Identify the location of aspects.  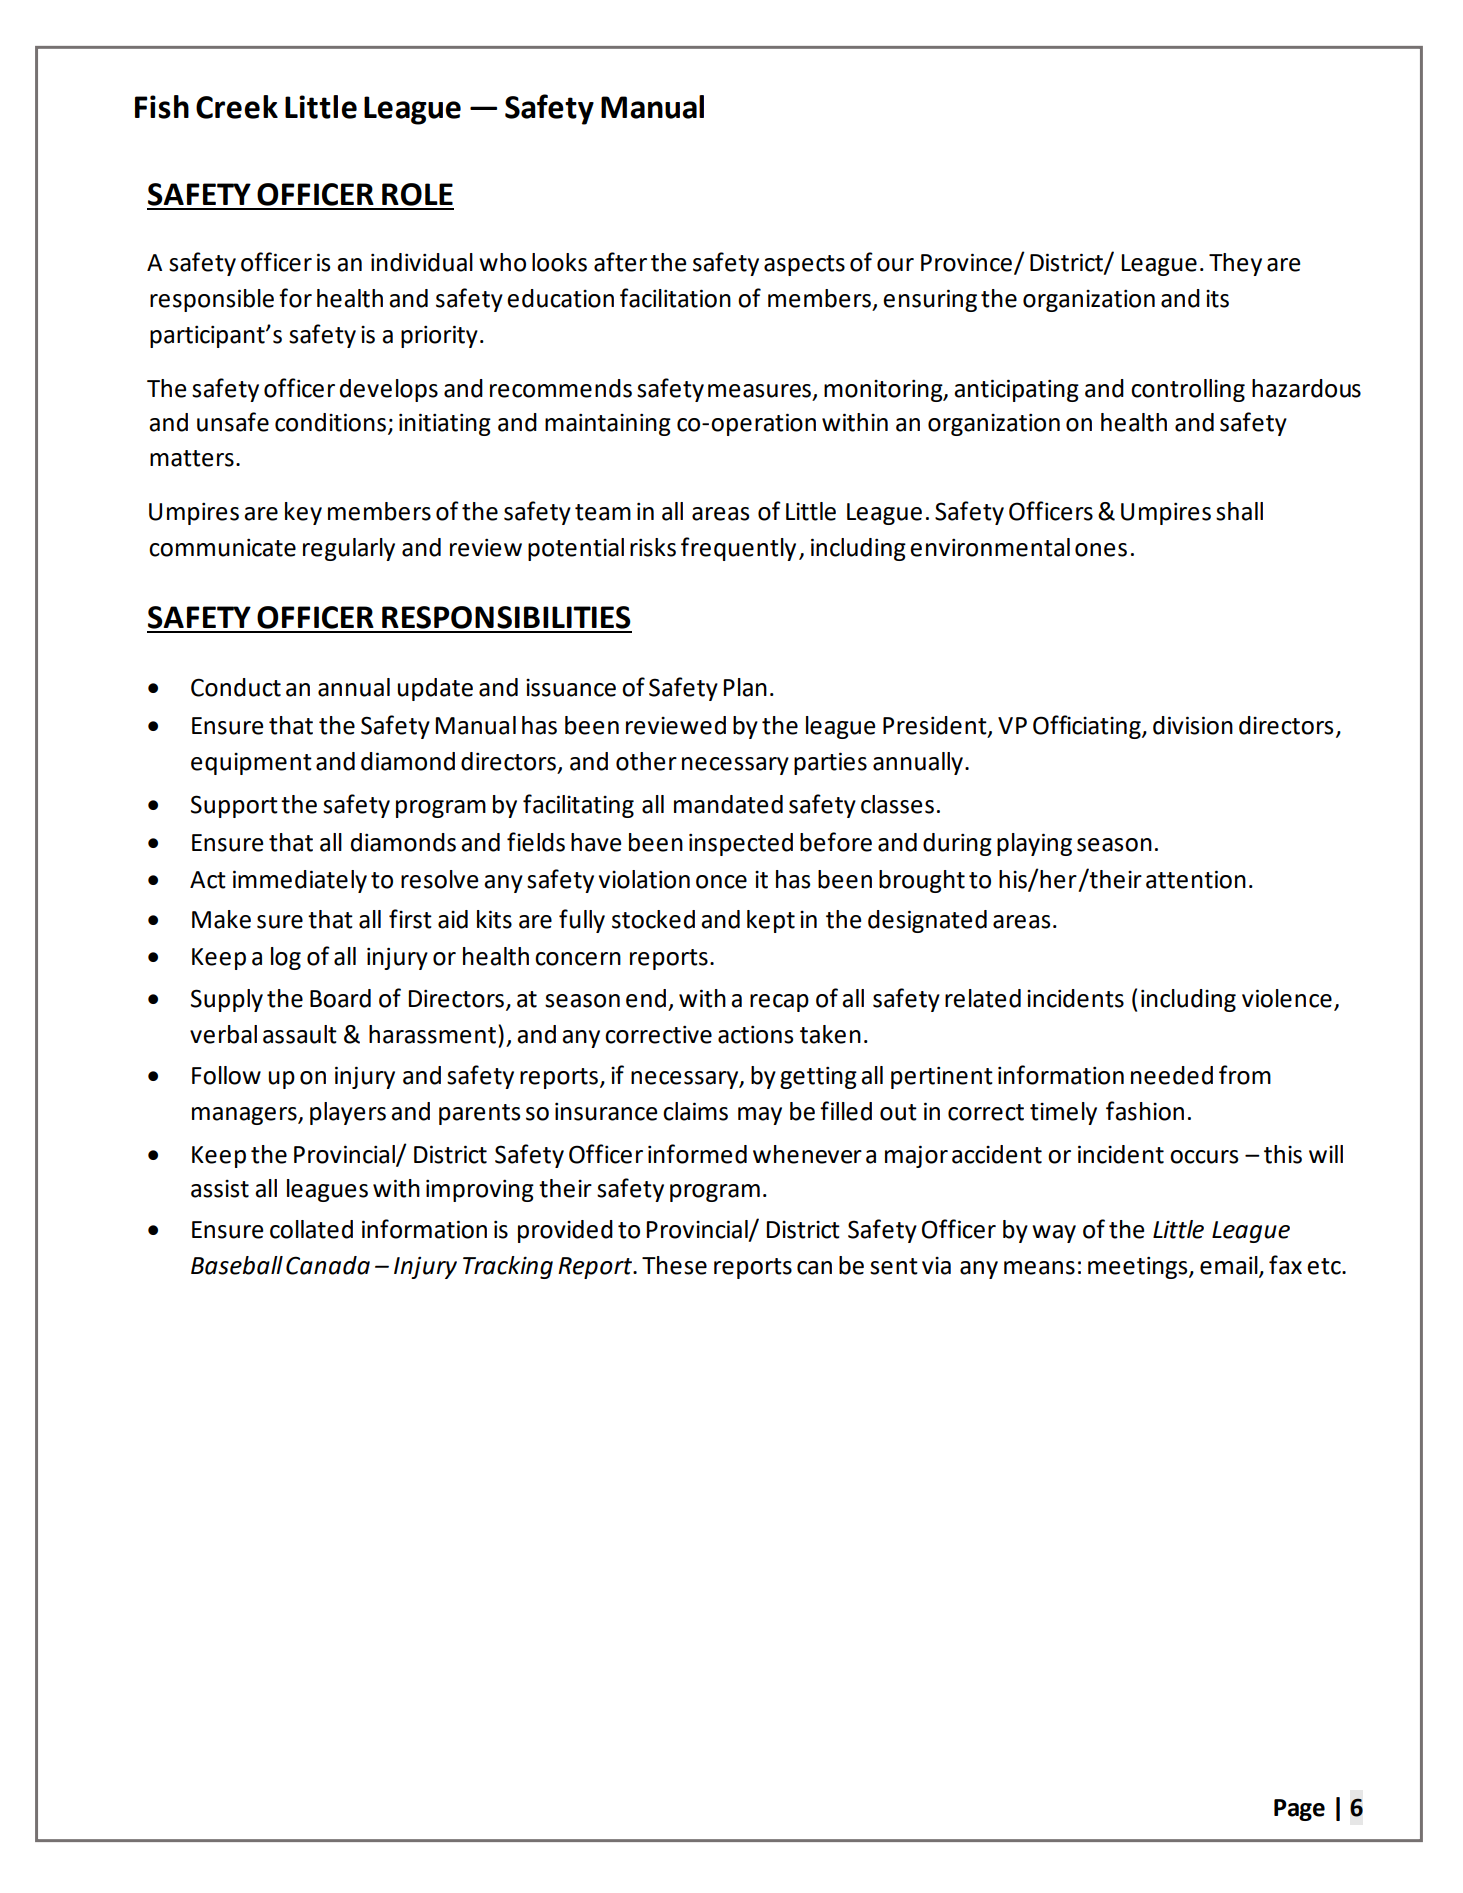
(804, 265).
